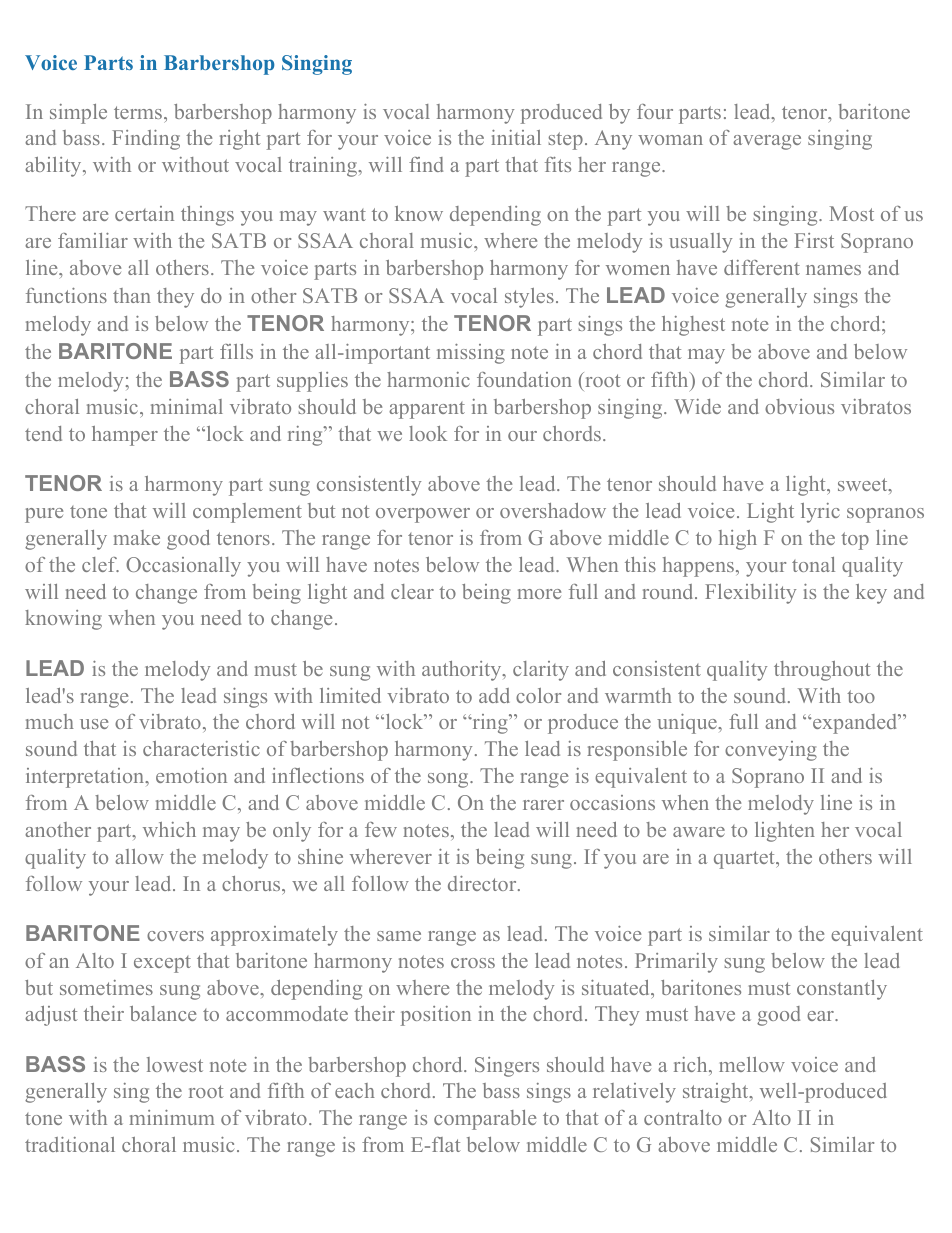 The image size is (952, 1233). I want to click on make, so click(136, 537).
